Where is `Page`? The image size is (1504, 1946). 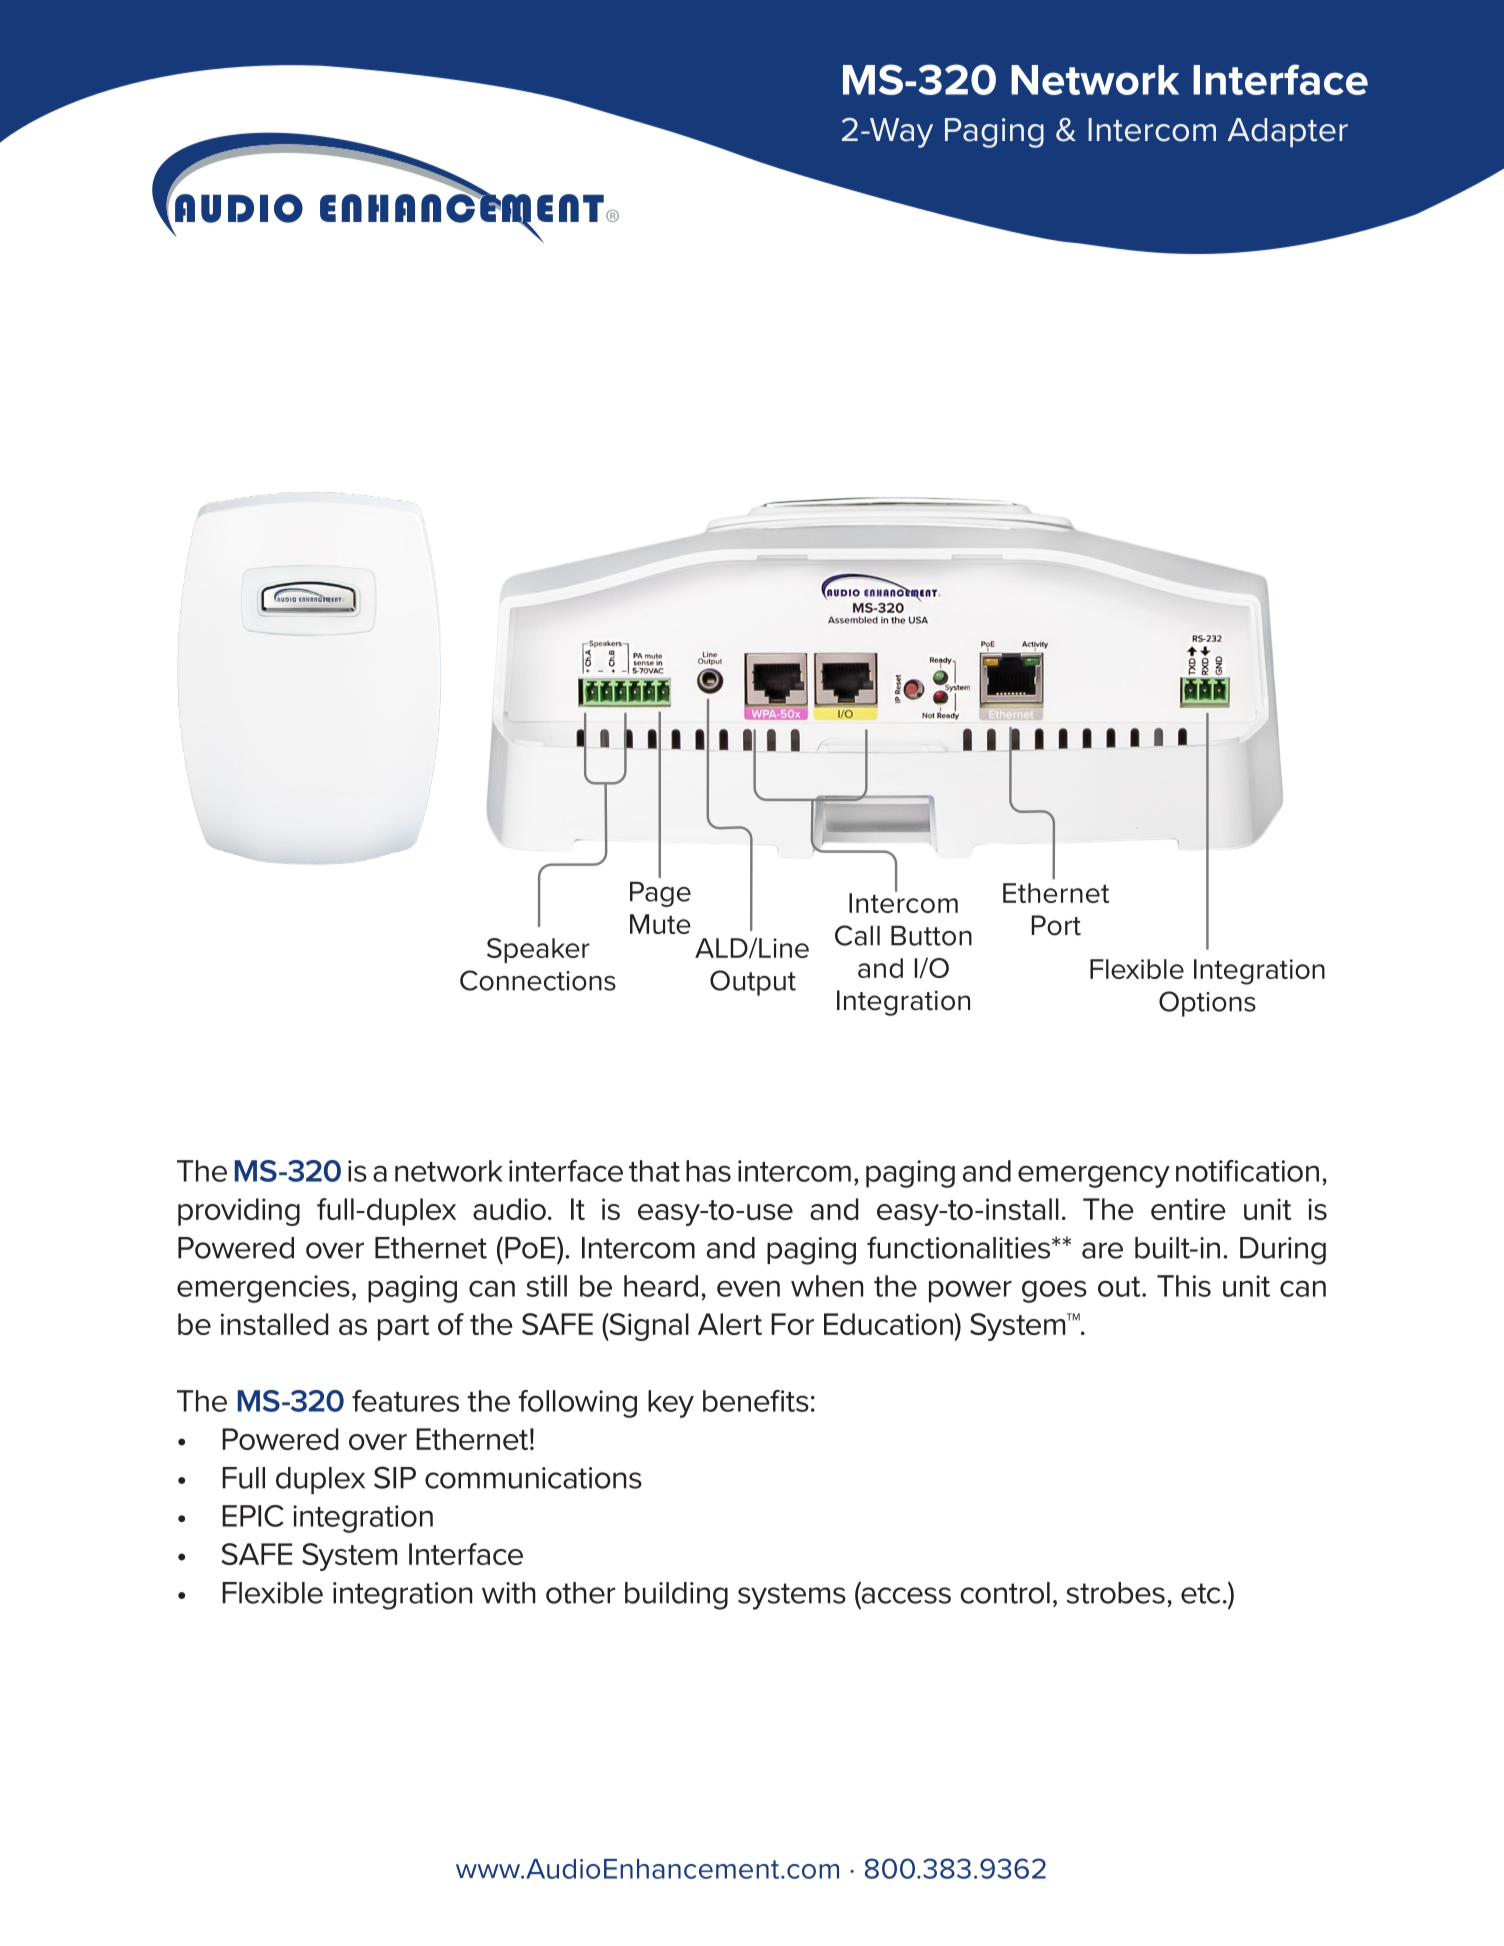
Page is located at coordinates (660, 894).
